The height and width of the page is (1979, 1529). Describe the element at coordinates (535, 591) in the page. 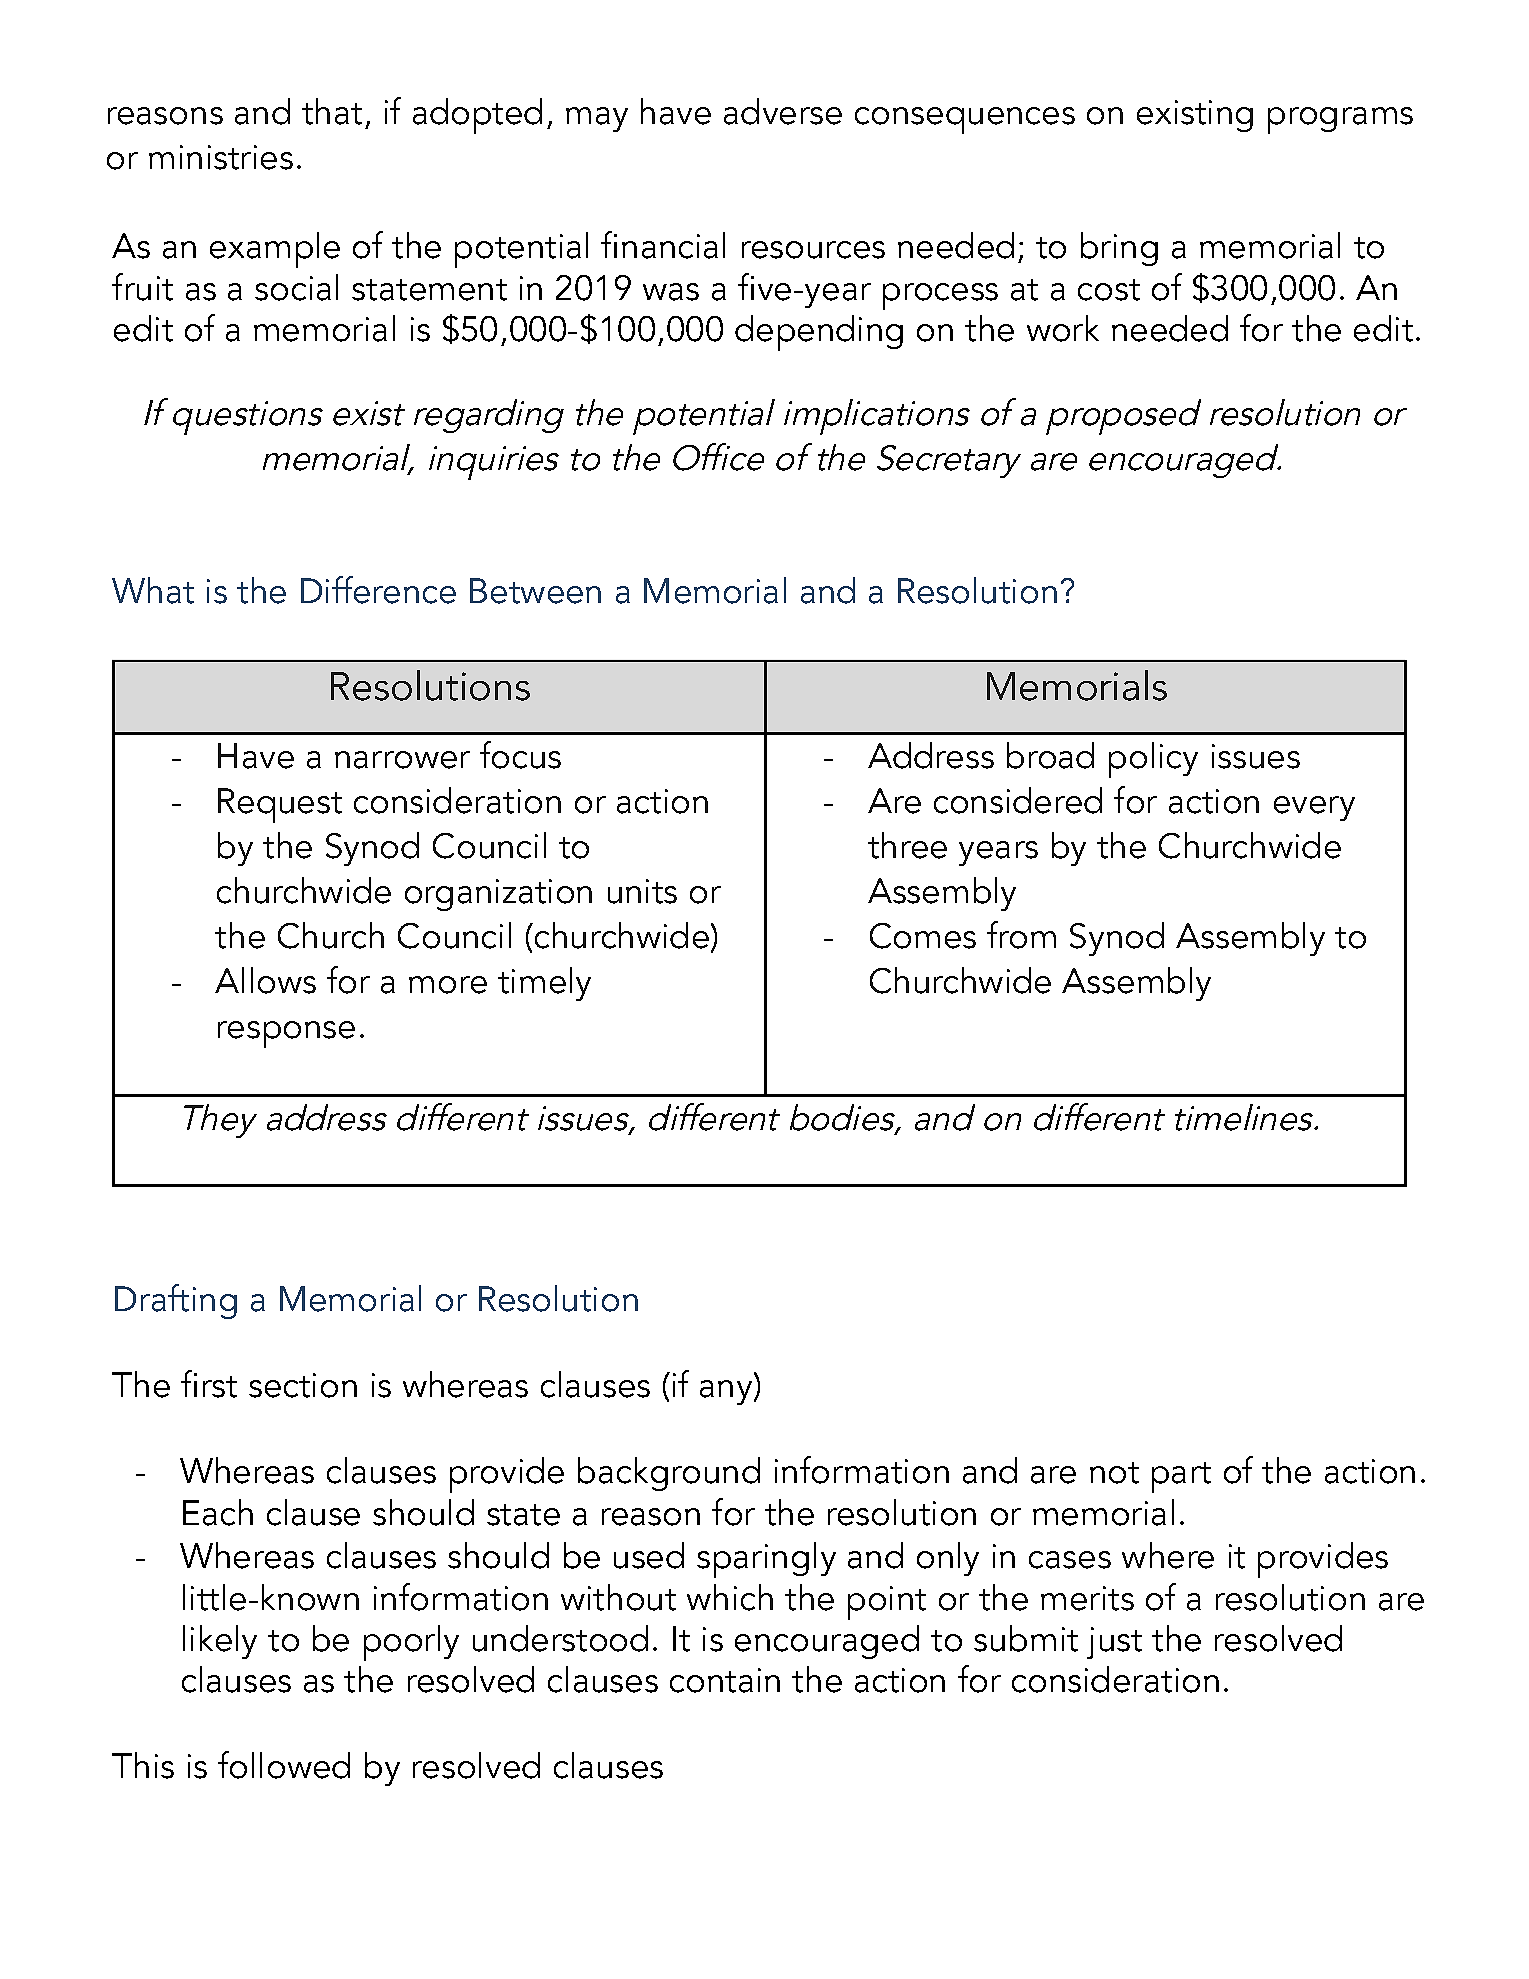

I see `Between` at that location.
